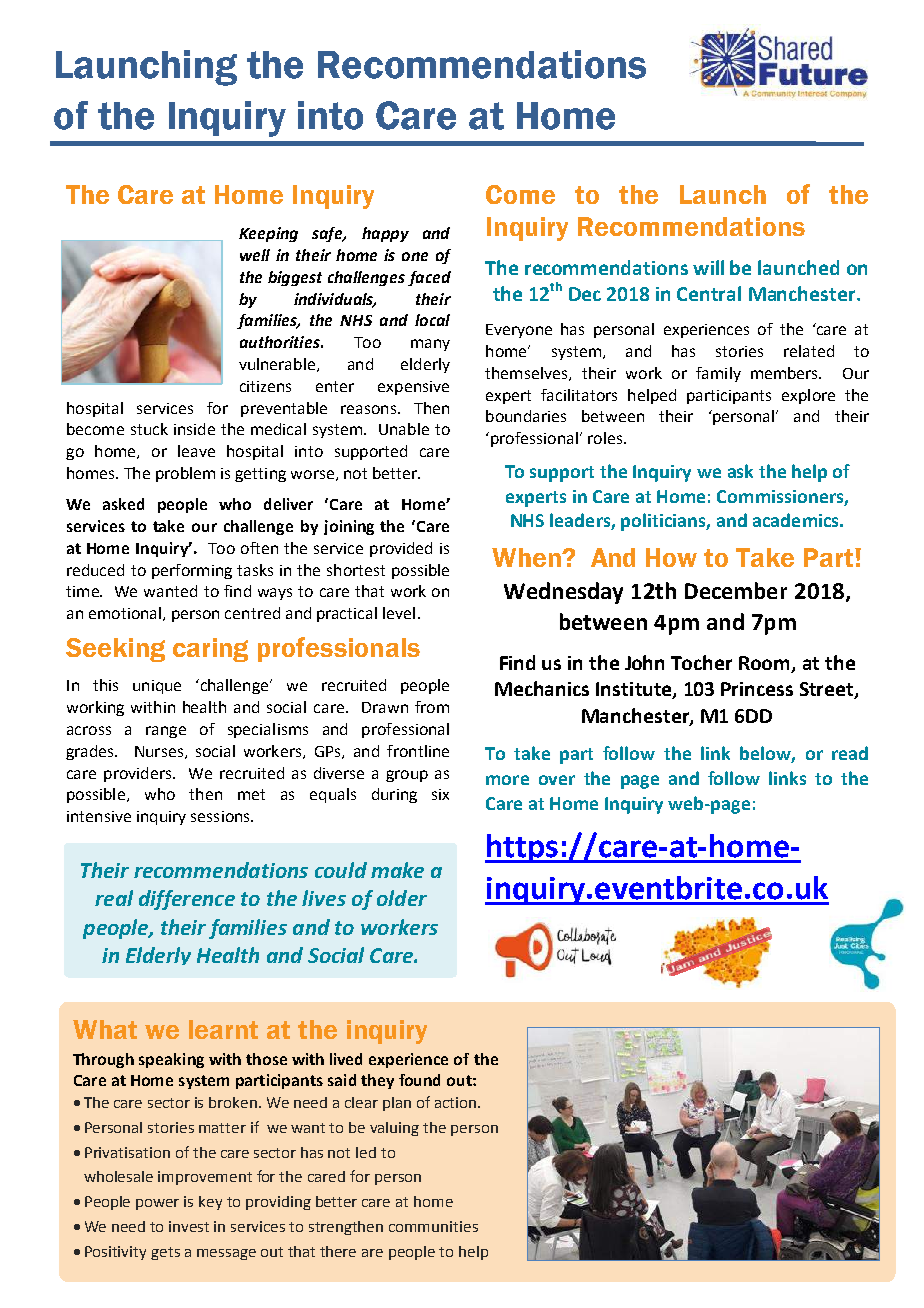 This document has width=924, height=1308. What do you see at coordinates (255, 255) in the document?
I see `well` at bounding box center [255, 255].
